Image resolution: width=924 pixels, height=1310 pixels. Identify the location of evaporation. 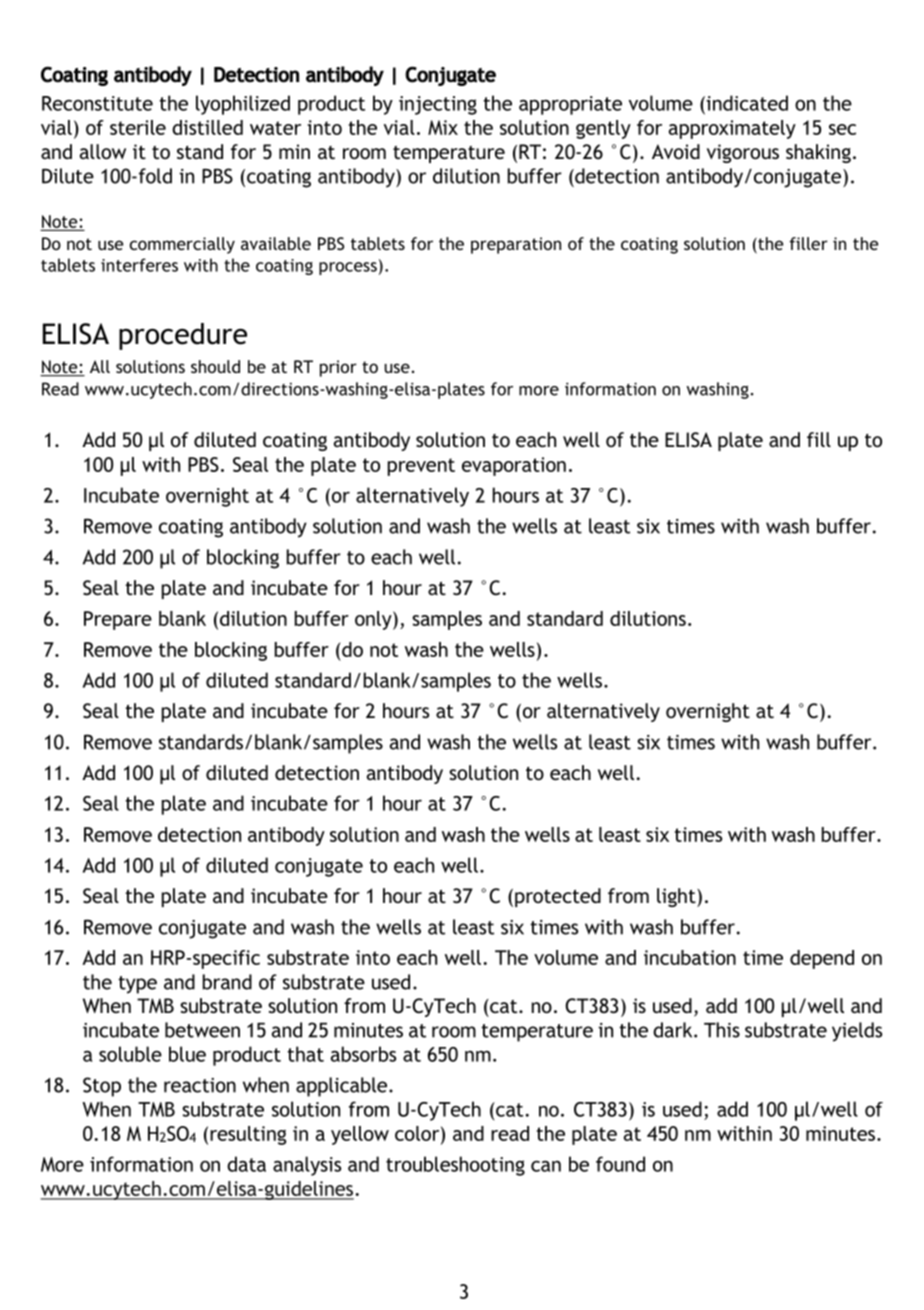
(514, 466).
